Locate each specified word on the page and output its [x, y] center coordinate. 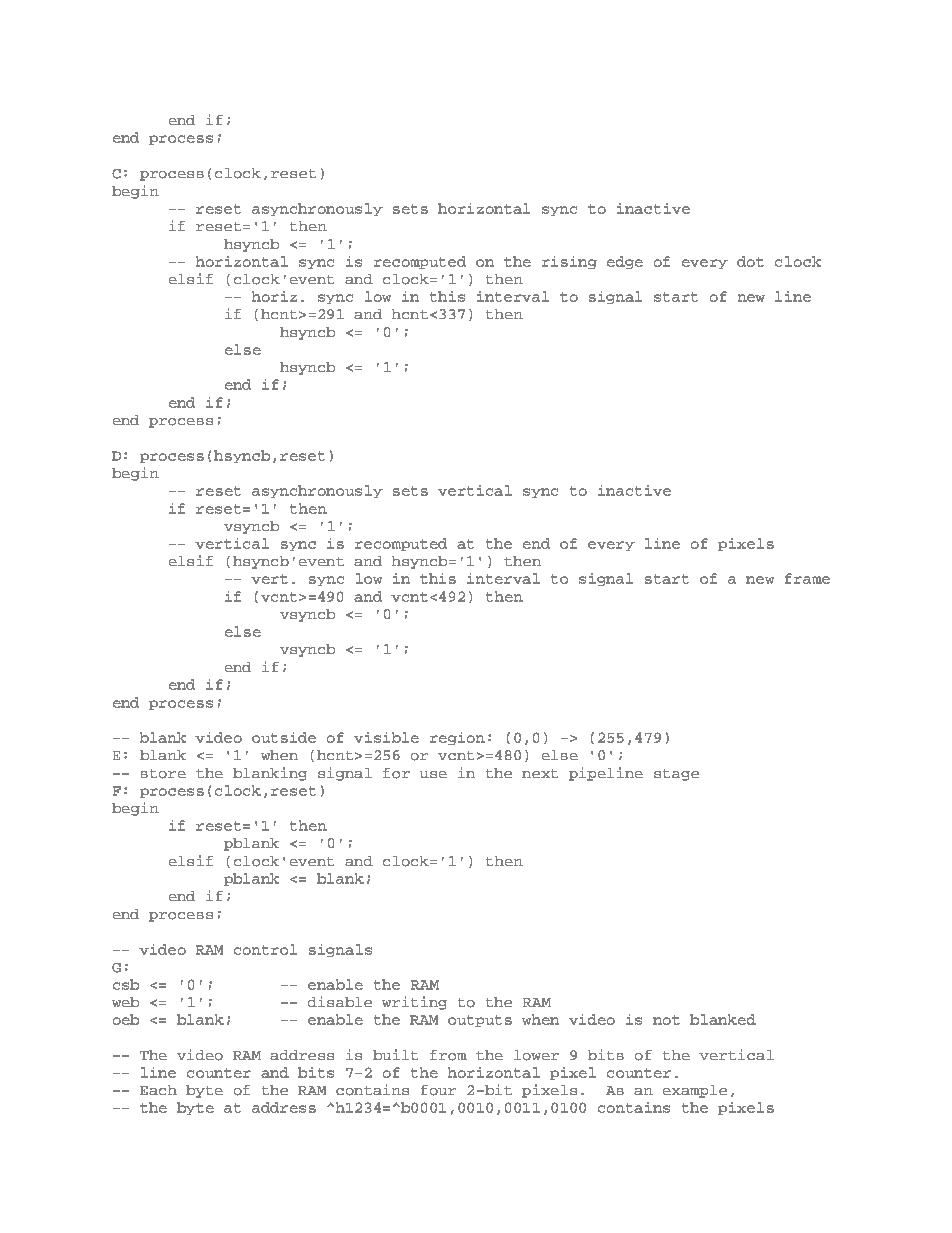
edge [625, 262]
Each [158, 1090]
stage [676, 775]
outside [284, 737]
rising [569, 262]
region [457, 738]
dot [750, 261]
